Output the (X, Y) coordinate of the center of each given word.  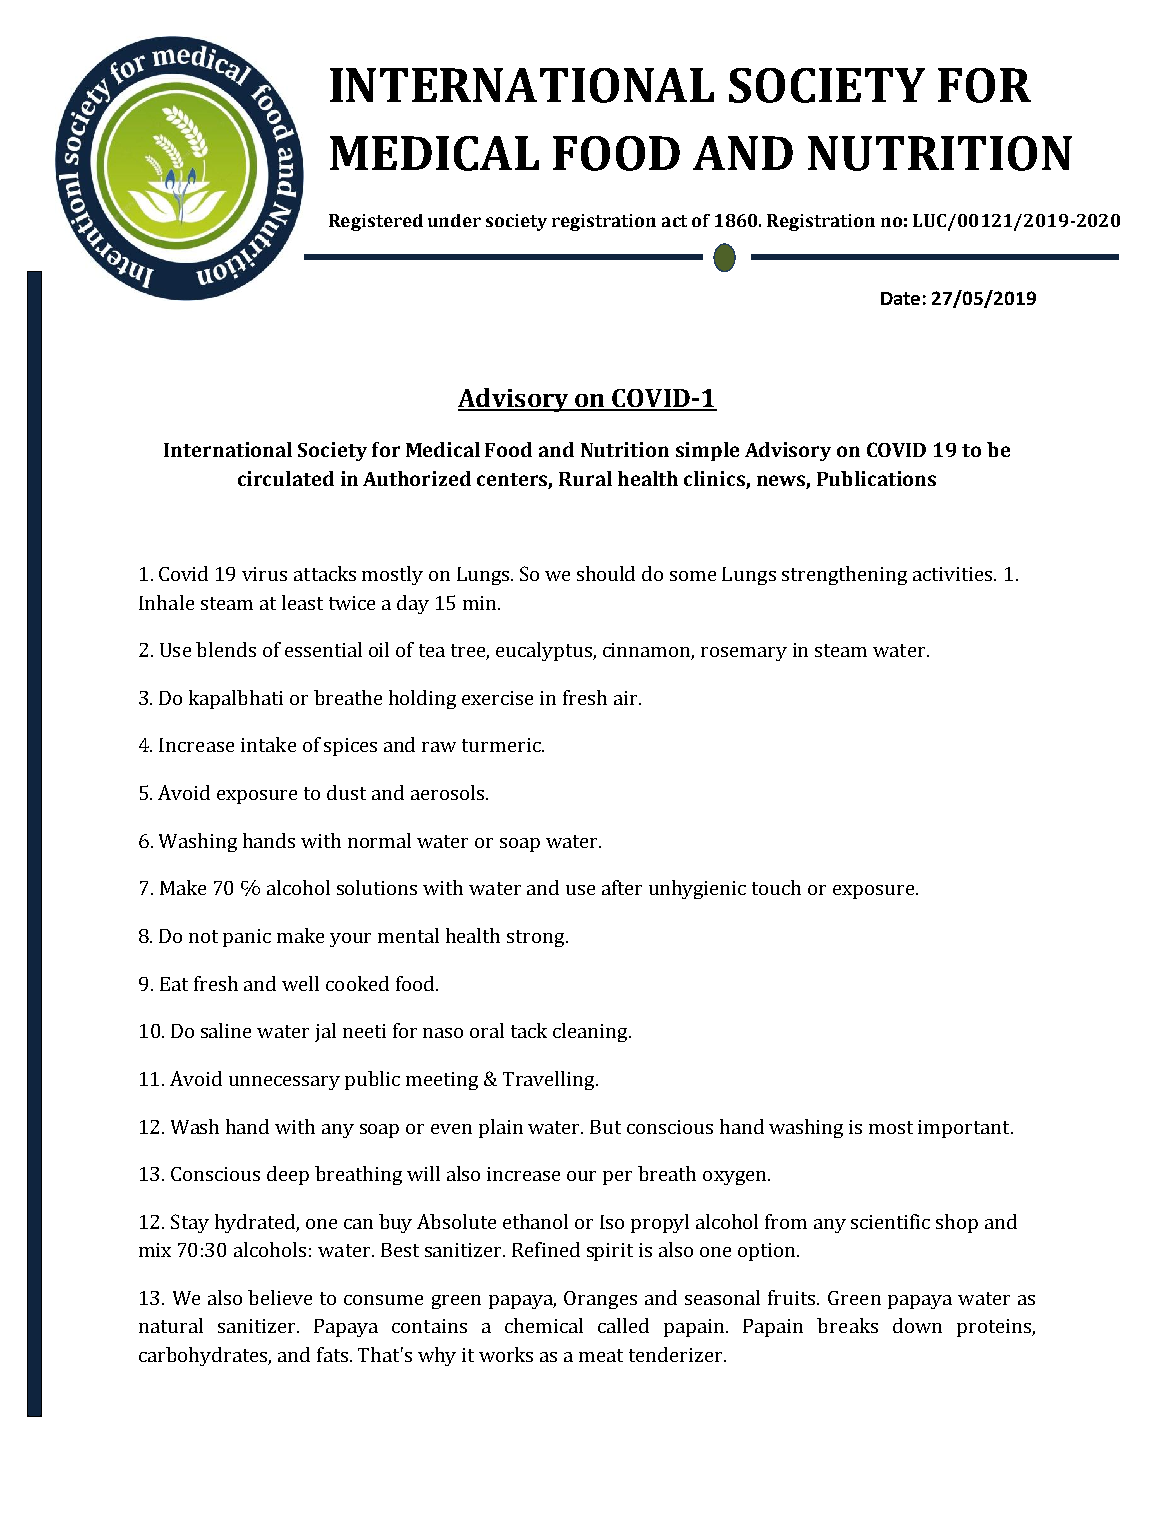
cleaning (591, 1032)
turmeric (502, 745)
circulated (286, 478)
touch (776, 887)
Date (900, 298)
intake (268, 744)
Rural (585, 478)
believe (280, 1297)
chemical (544, 1325)
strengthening (844, 575)
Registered (376, 222)
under (454, 220)
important (965, 1129)
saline (226, 1030)
